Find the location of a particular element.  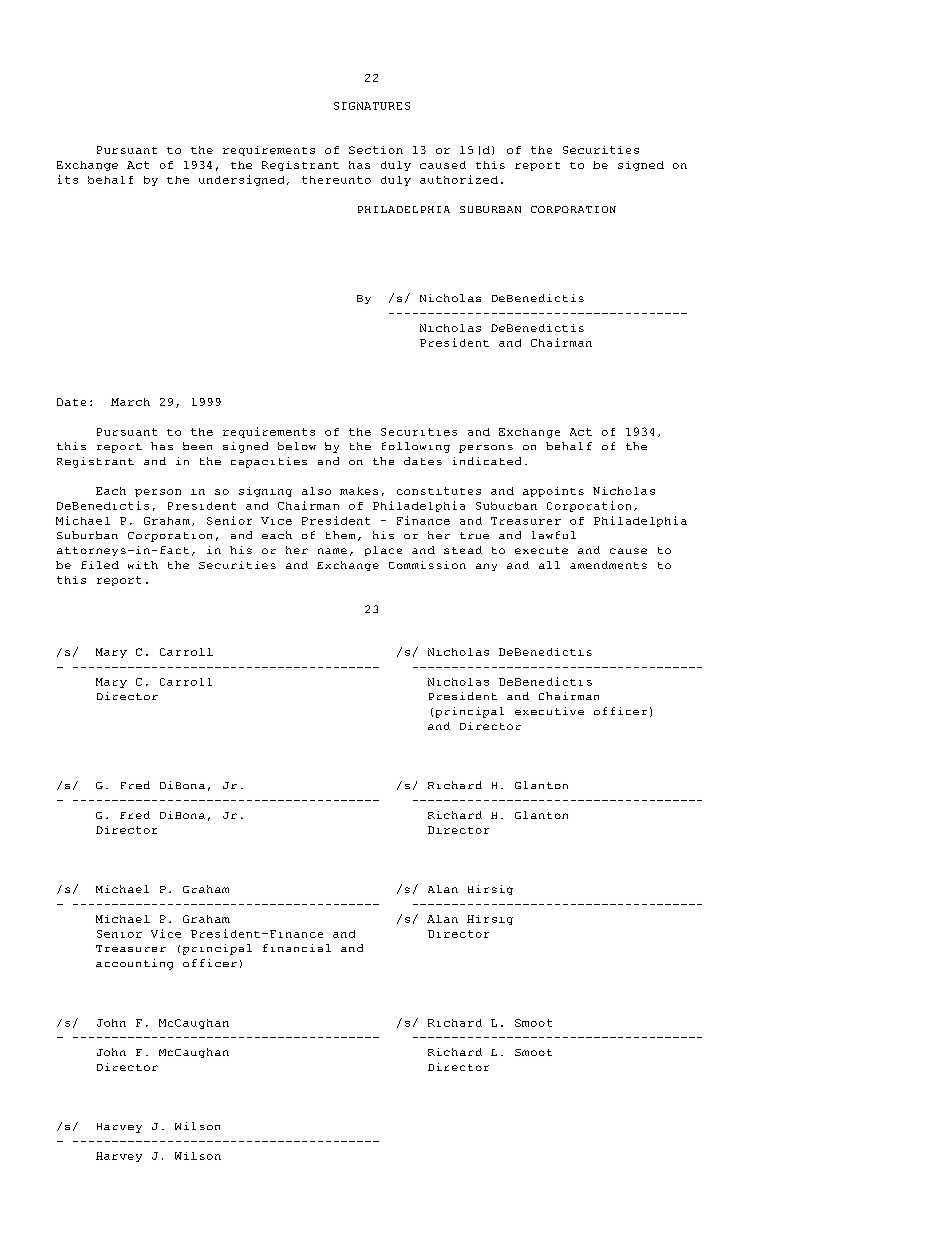

financial is located at coordinates (297, 948).
